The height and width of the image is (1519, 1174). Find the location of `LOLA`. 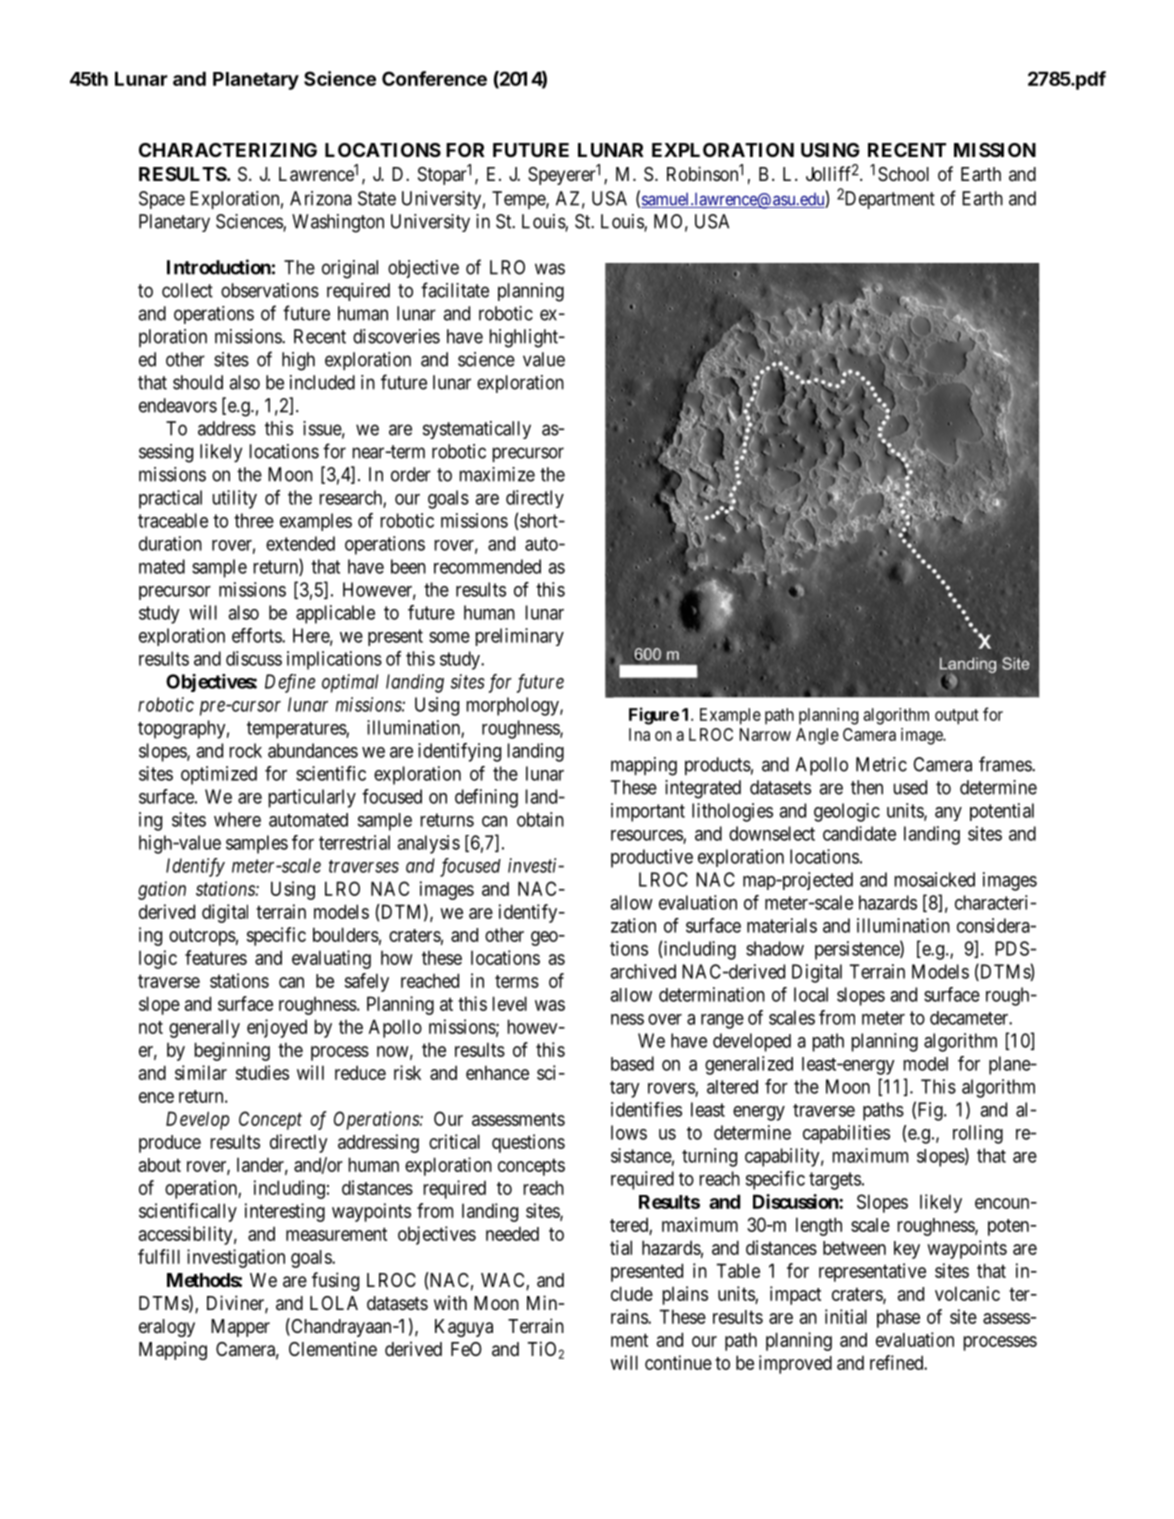

LOLA is located at coordinates (334, 1303).
